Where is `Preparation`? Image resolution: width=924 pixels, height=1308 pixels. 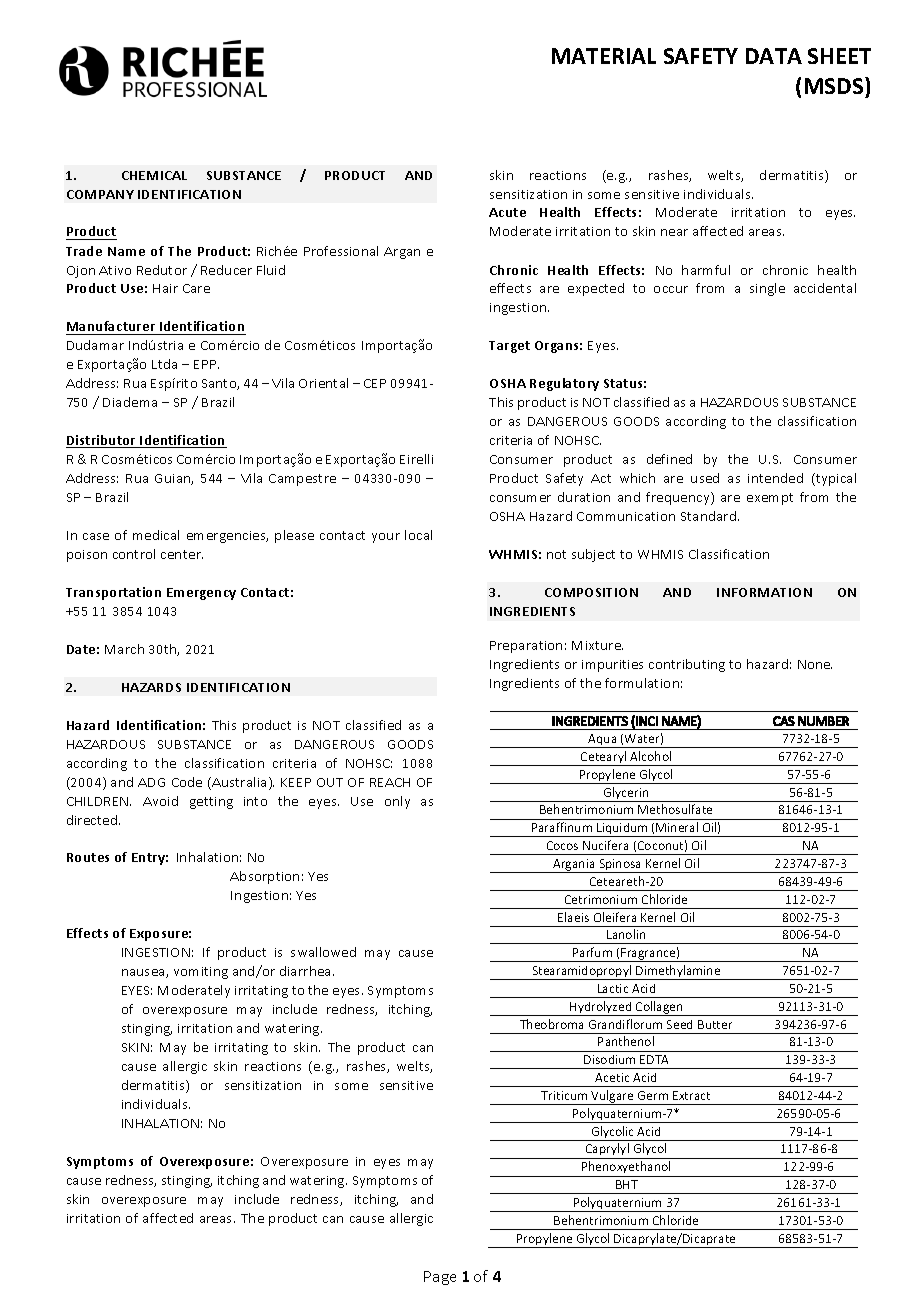 Preparation is located at coordinates (526, 647).
